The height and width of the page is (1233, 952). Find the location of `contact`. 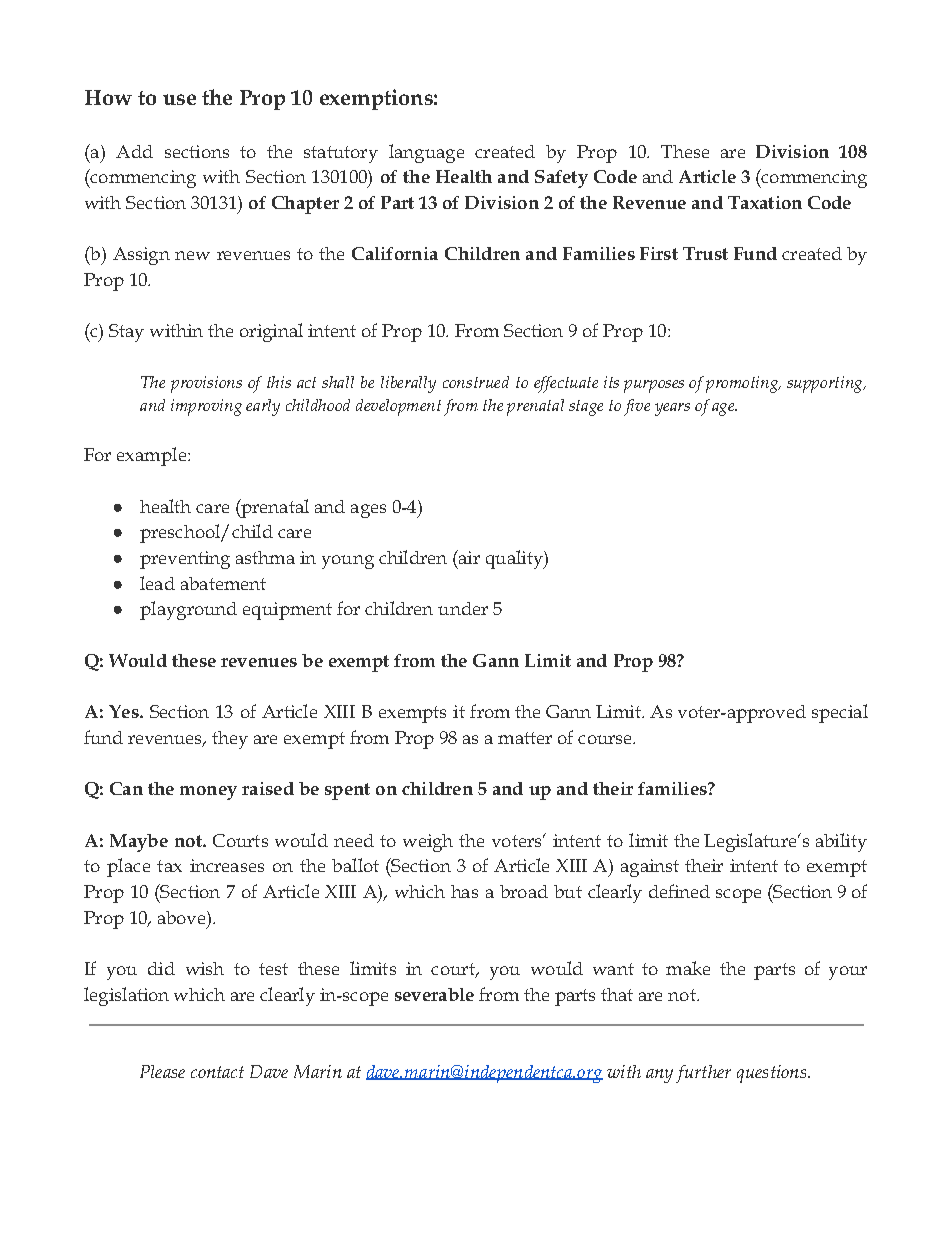

contact is located at coordinates (217, 1072).
